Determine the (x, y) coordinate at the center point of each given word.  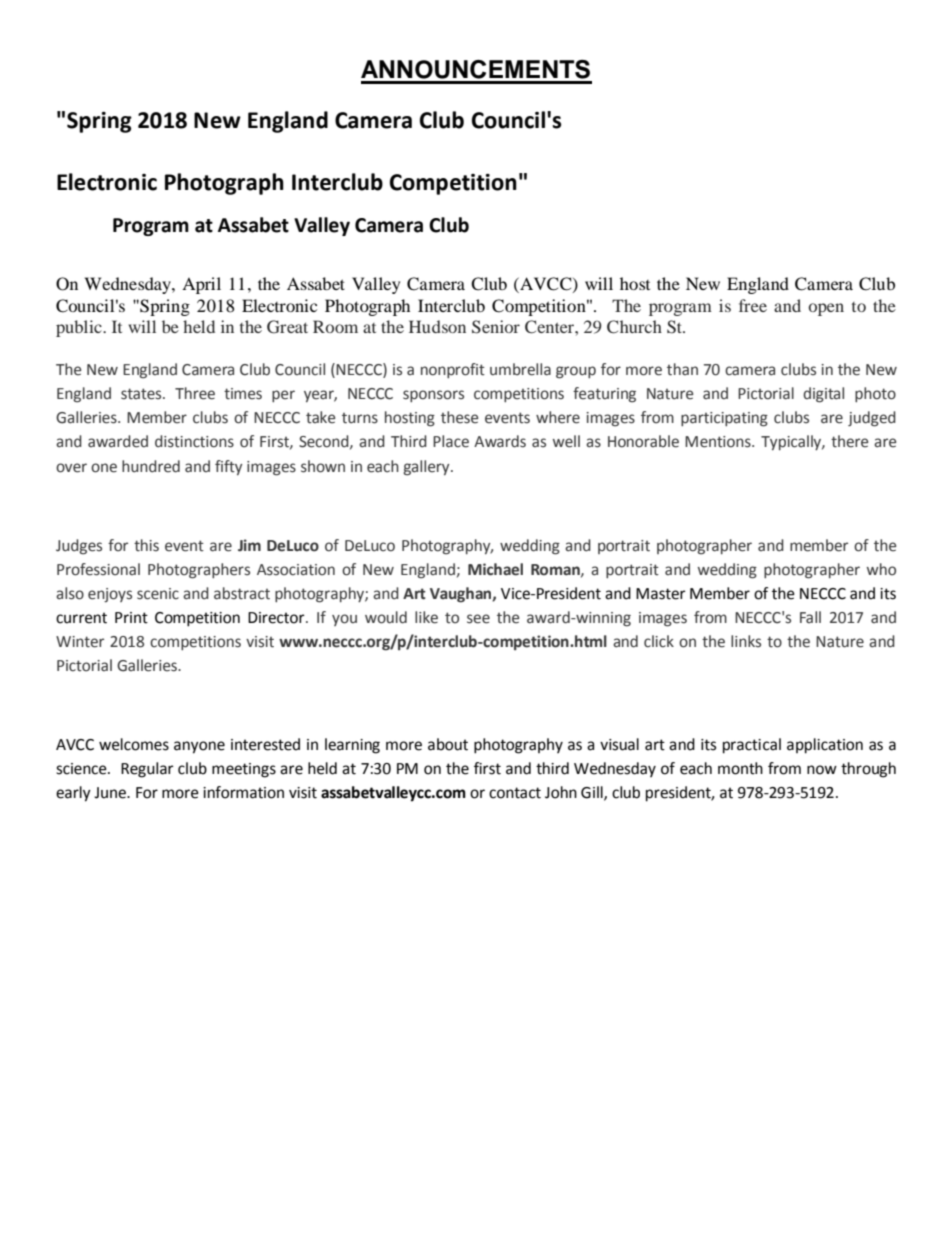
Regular (147, 770)
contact (515, 793)
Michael (495, 569)
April (201, 285)
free (753, 305)
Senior (496, 327)
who (881, 569)
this (146, 545)
